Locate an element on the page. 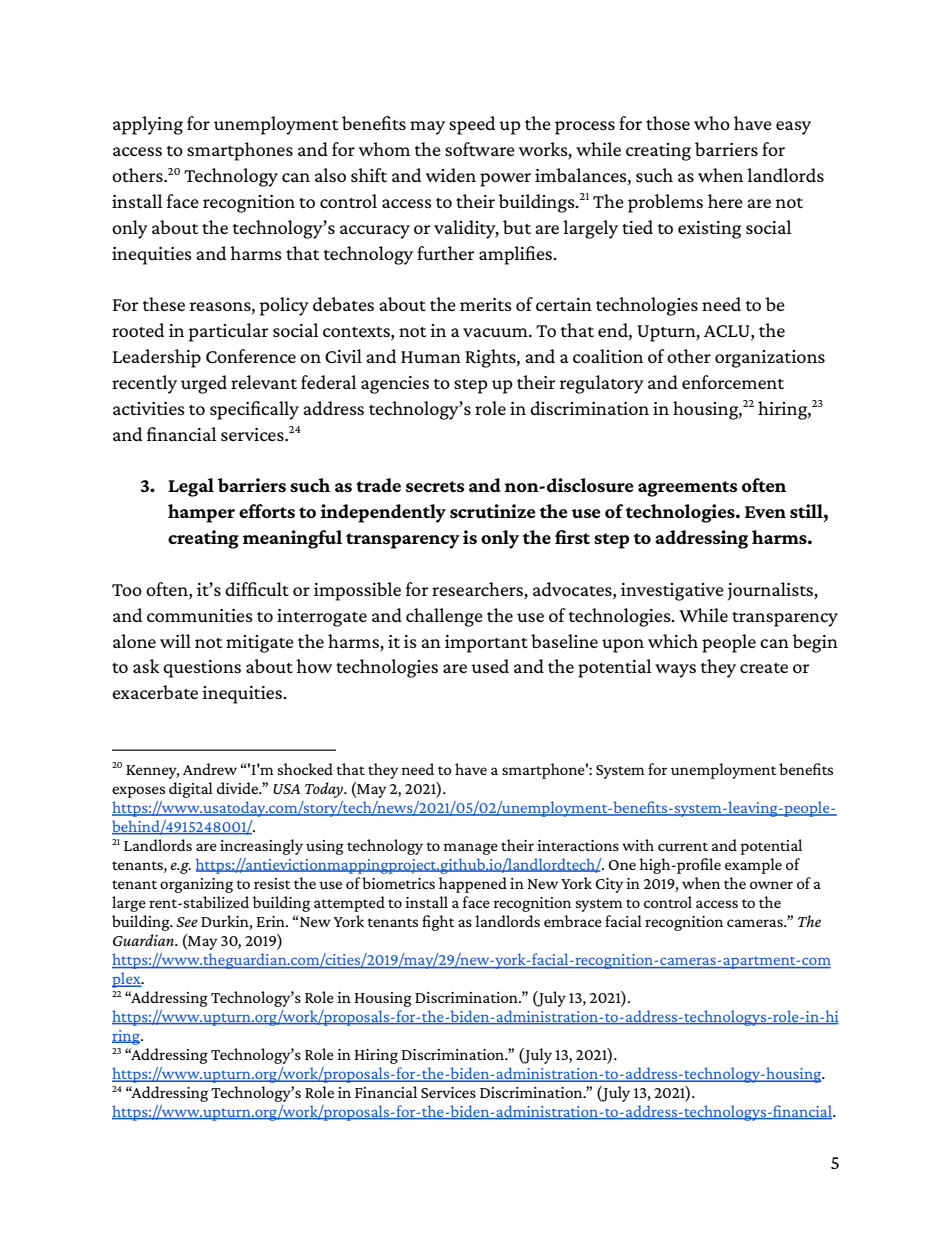 Image resolution: width=952 pixels, height=1233 pixels. these is located at coordinates (164, 304).
